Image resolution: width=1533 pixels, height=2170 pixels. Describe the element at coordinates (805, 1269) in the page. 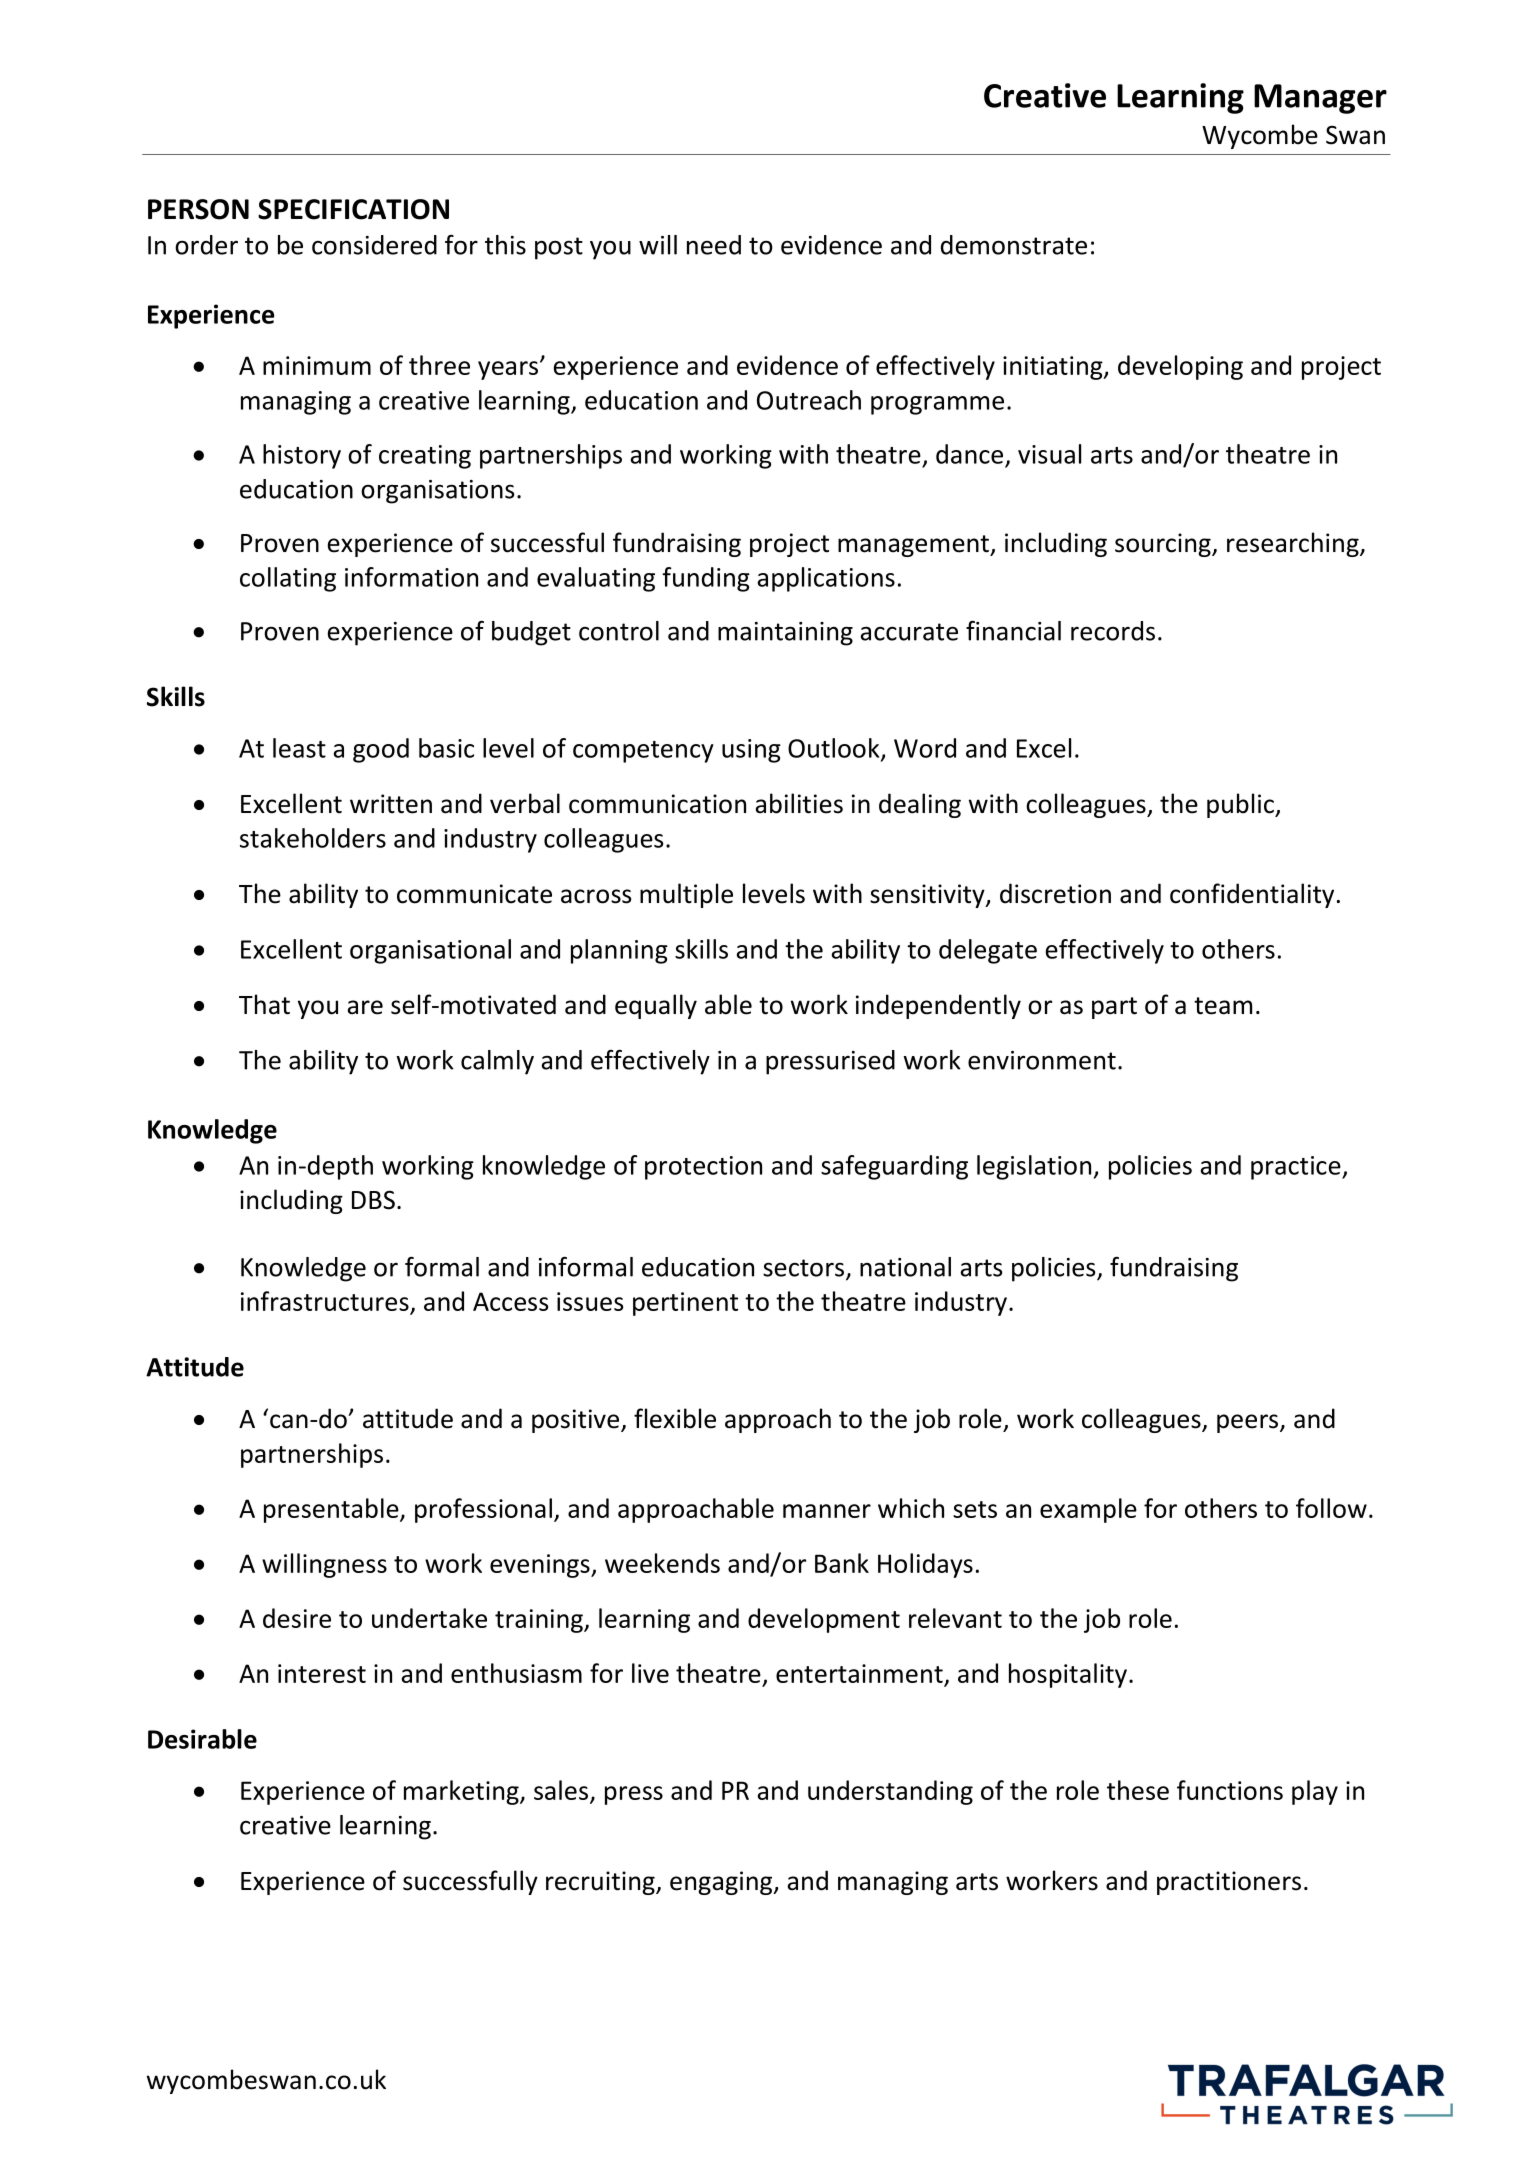

I see `sectors` at that location.
